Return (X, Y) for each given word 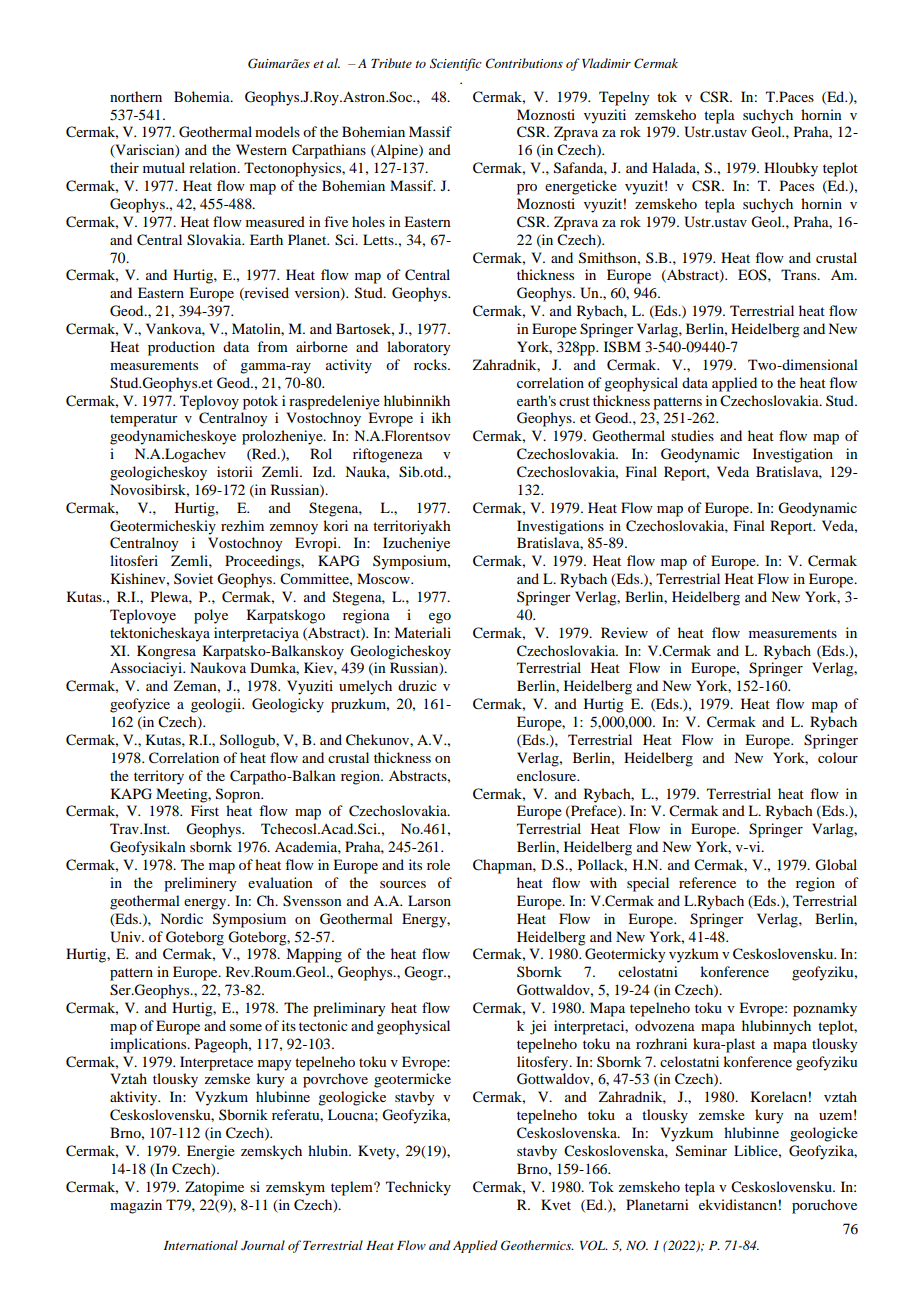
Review (624, 632)
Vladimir (606, 63)
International (201, 1245)
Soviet (193, 578)
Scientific (456, 64)
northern (136, 96)
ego (440, 618)
